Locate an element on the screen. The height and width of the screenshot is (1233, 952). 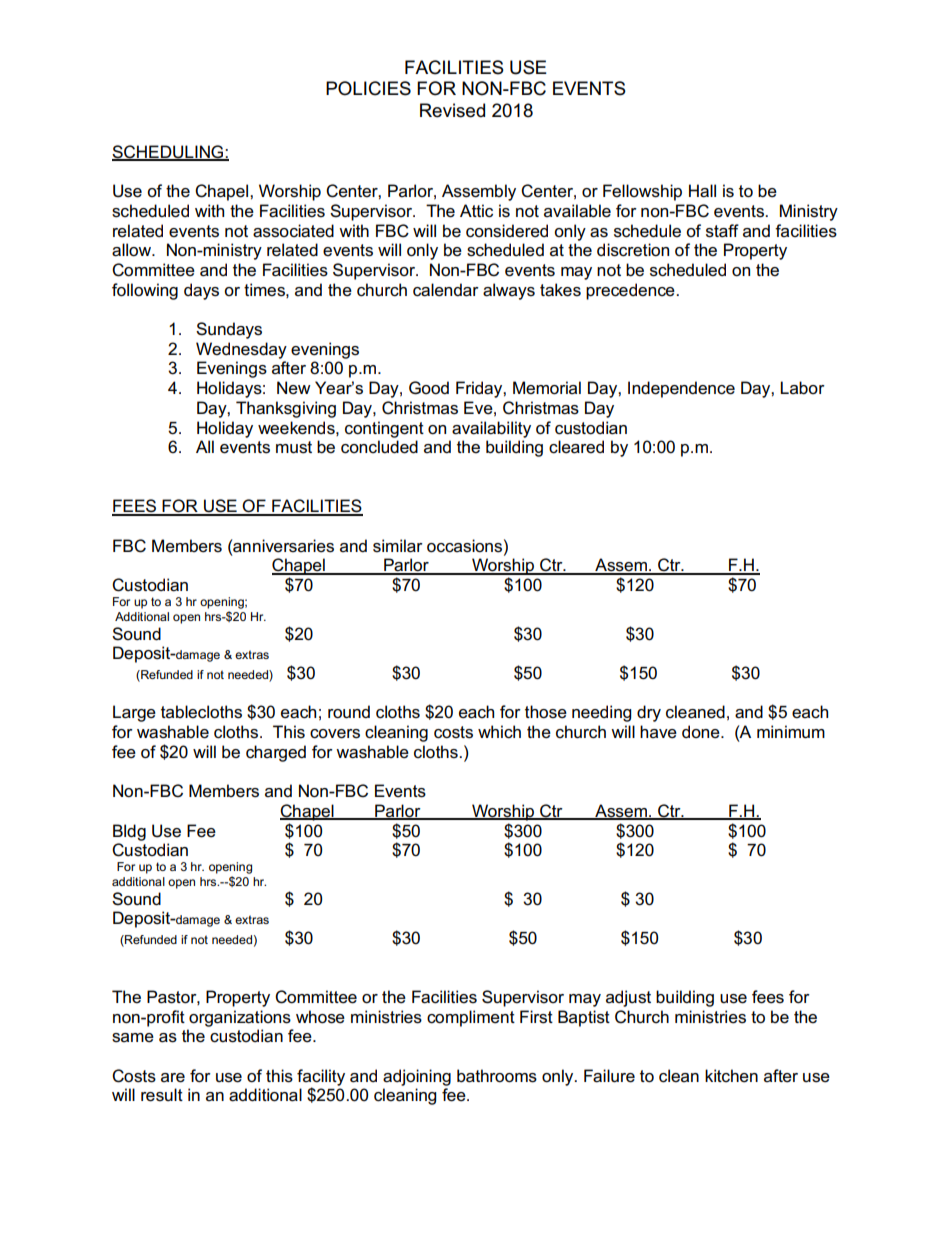
result is located at coordinates (162, 1095).
